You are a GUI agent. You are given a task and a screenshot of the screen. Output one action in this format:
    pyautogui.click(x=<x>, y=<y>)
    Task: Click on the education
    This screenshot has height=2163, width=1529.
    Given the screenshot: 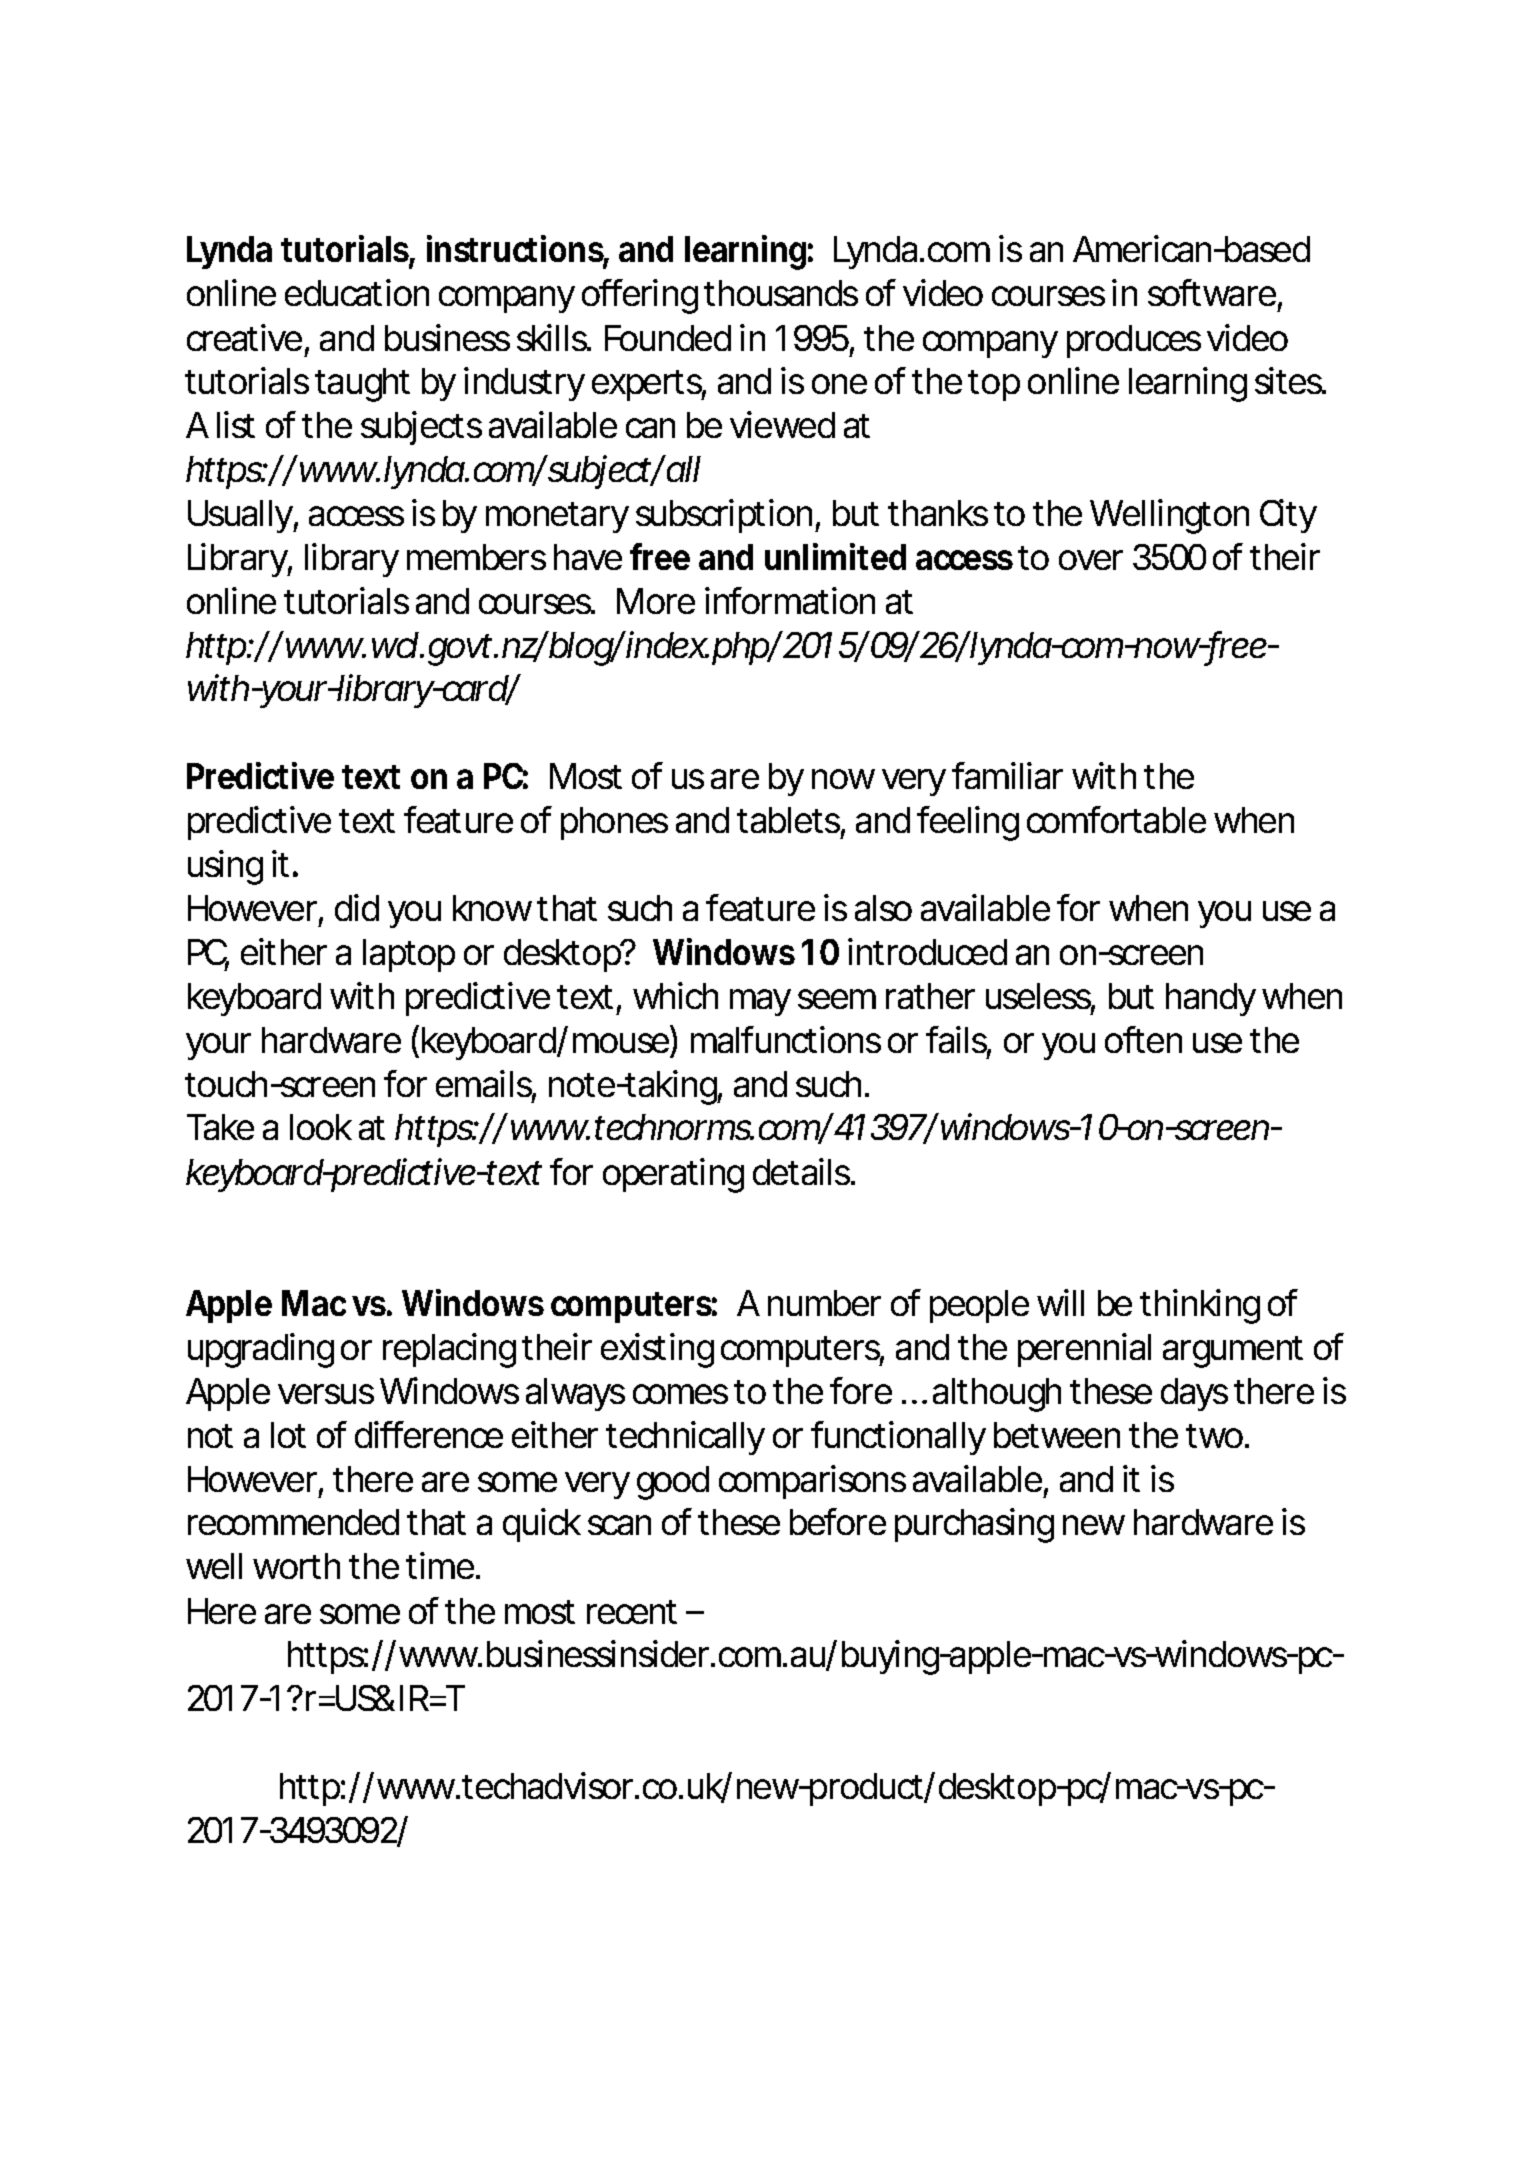 What is the action you would take?
    pyautogui.click(x=357, y=292)
